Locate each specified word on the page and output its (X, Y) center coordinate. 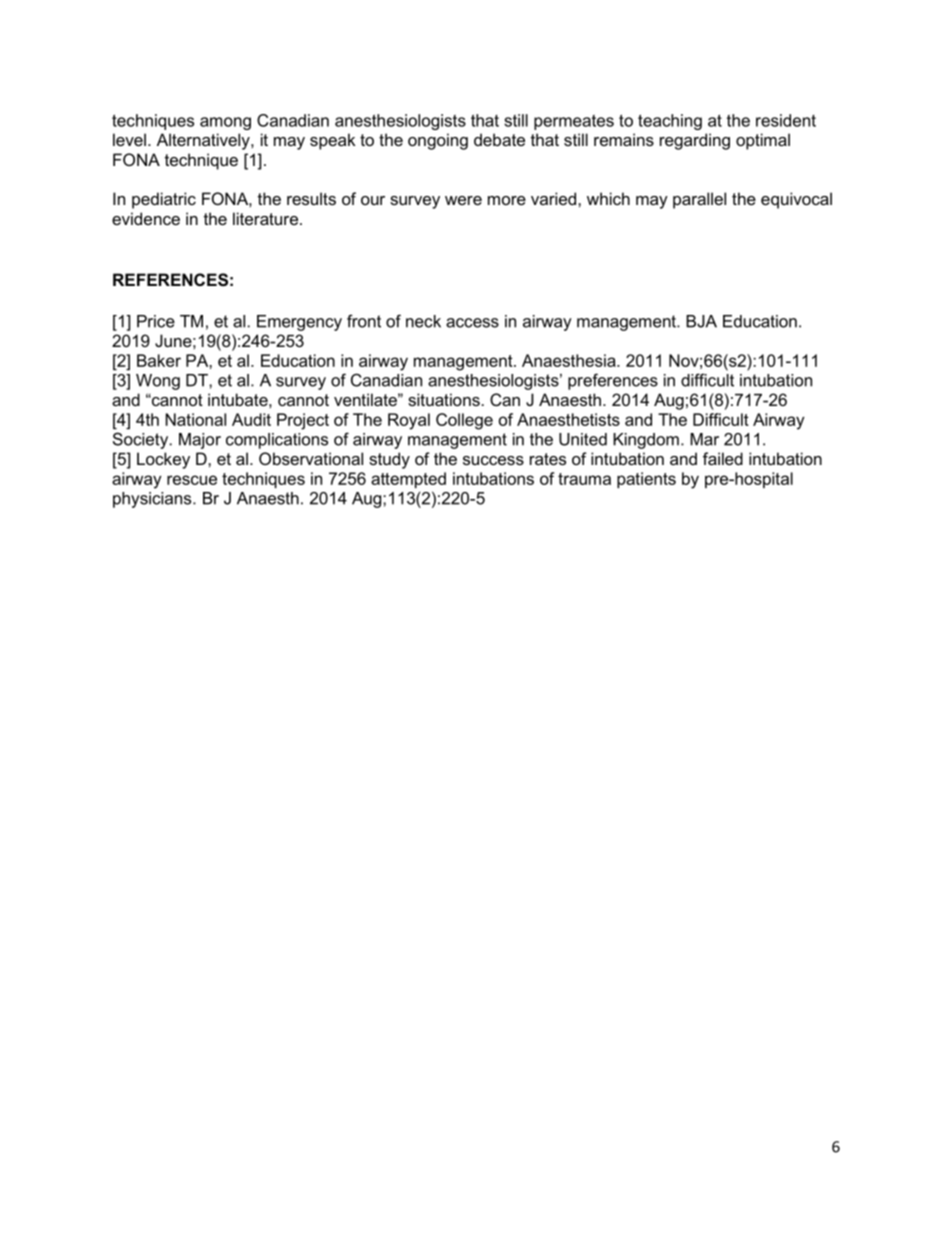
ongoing (438, 141)
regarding (695, 141)
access (472, 323)
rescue (192, 480)
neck (423, 321)
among (225, 123)
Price (156, 321)
